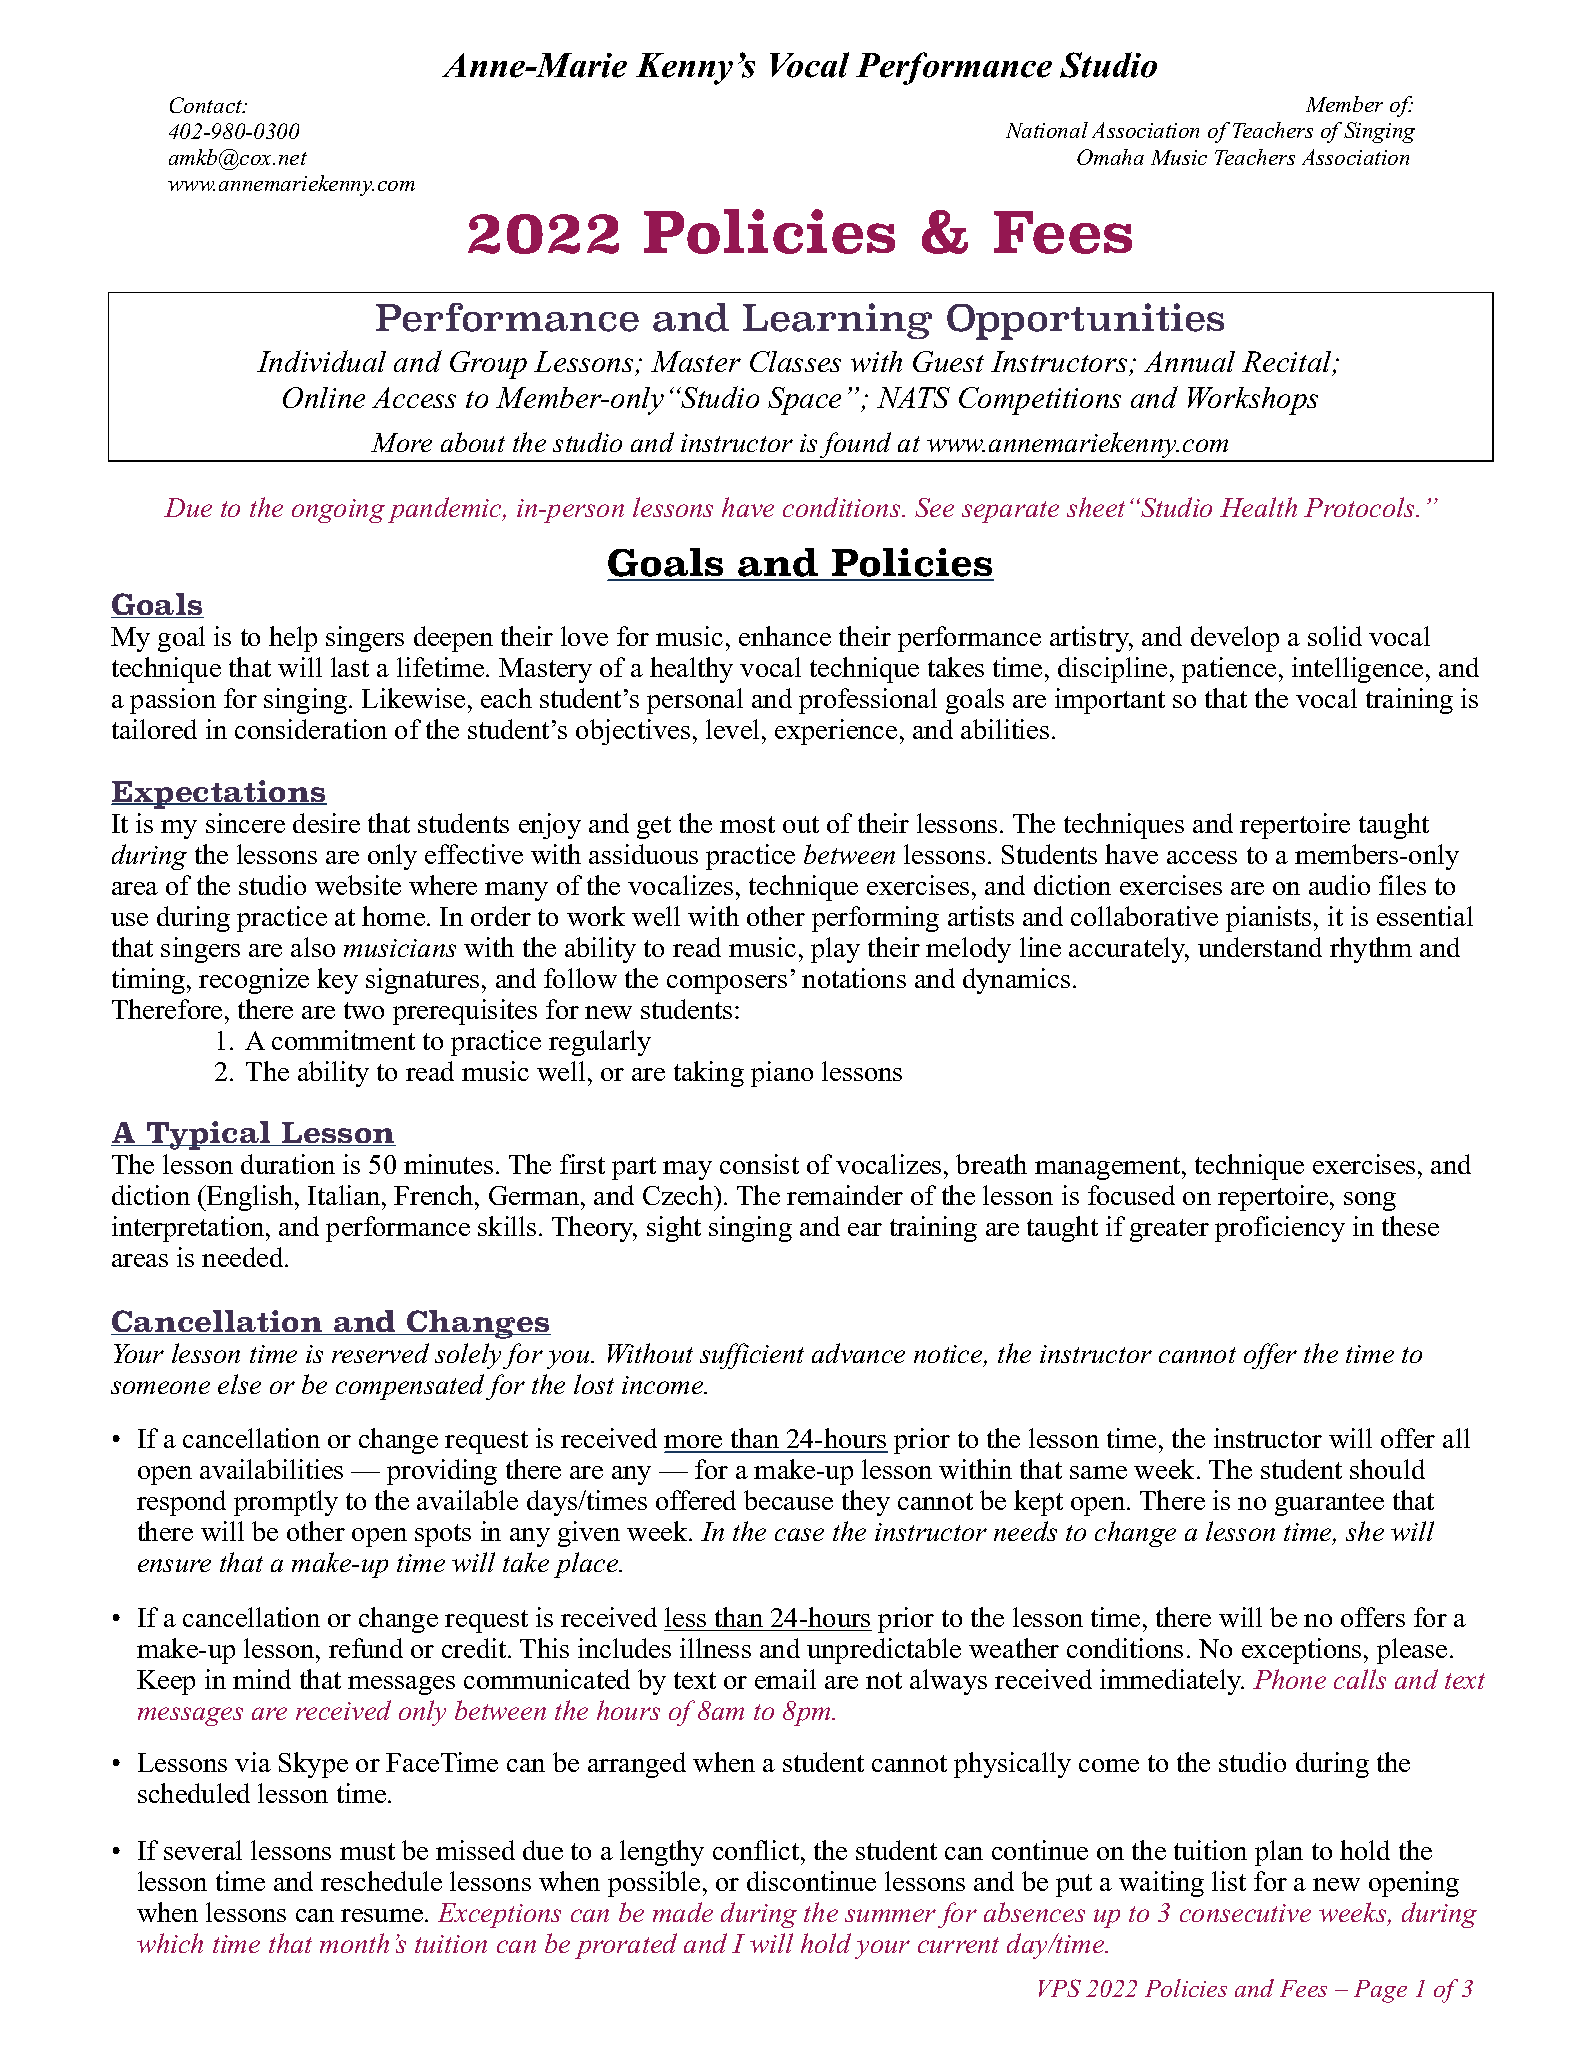 This document has width=1583, height=2049. I want to click on promptly, so click(286, 1503).
